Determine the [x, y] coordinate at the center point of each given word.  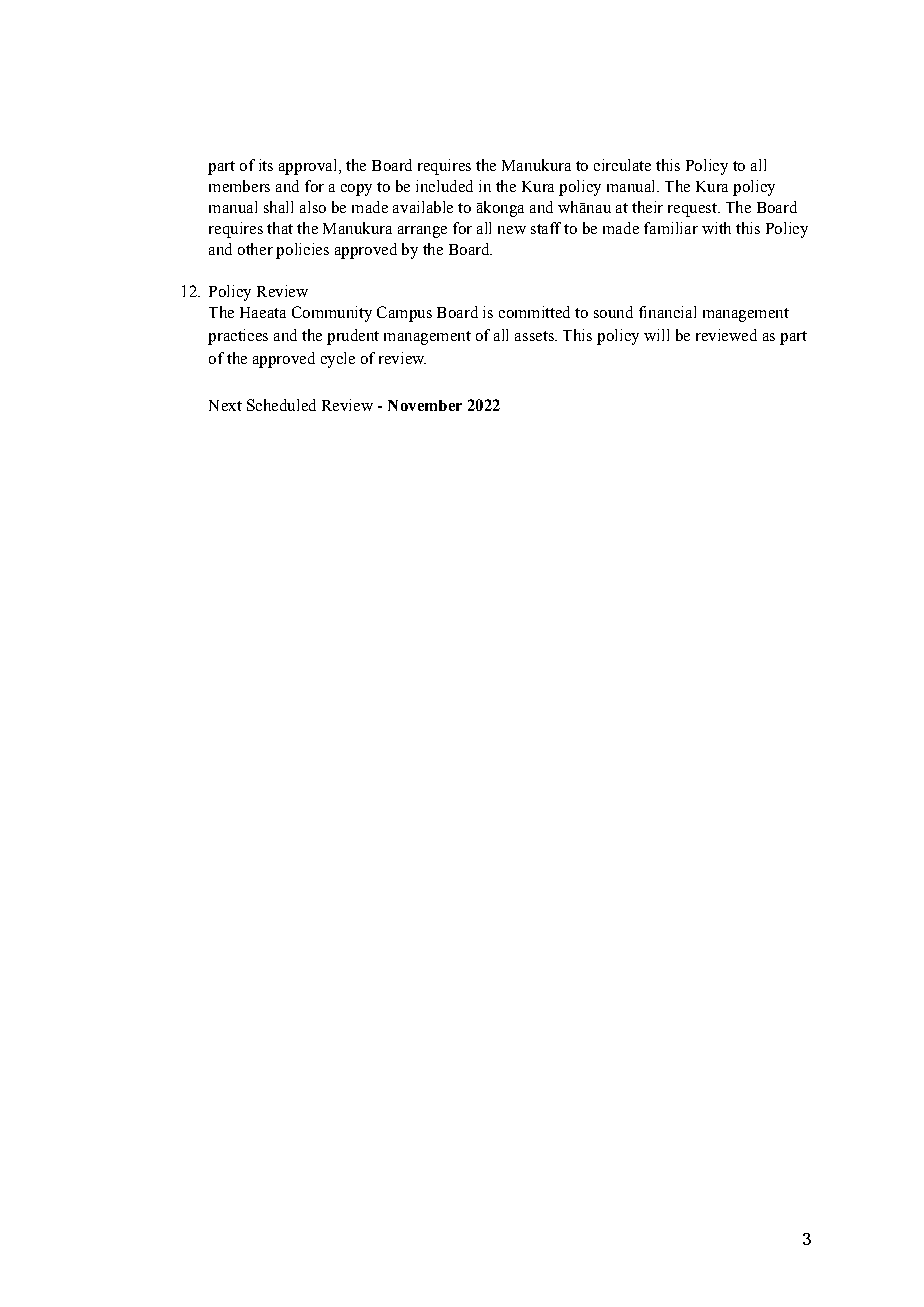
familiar [671, 228]
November [425, 405]
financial [667, 312]
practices [238, 337]
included [444, 186]
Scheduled [281, 405]
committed [534, 312]
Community [332, 314]
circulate [622, 165]
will [656, 335]
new [512, 230]
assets [535, 336]
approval [309, 167]
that [280, 228]
